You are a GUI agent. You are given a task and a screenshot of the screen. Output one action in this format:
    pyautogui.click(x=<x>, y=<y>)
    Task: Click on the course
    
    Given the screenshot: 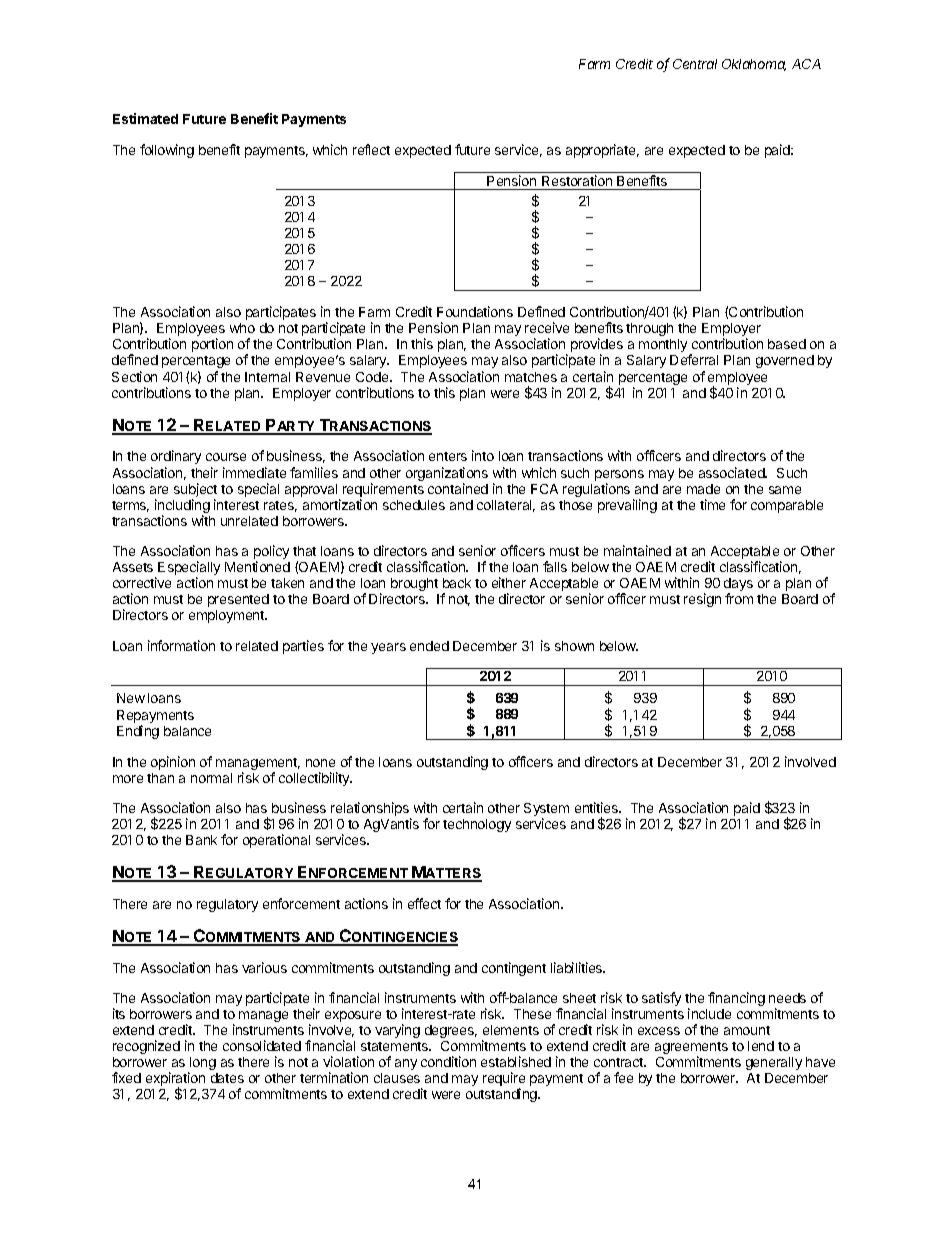 What is the action you would take?
    pyautogui.click(x=226, y=457)
